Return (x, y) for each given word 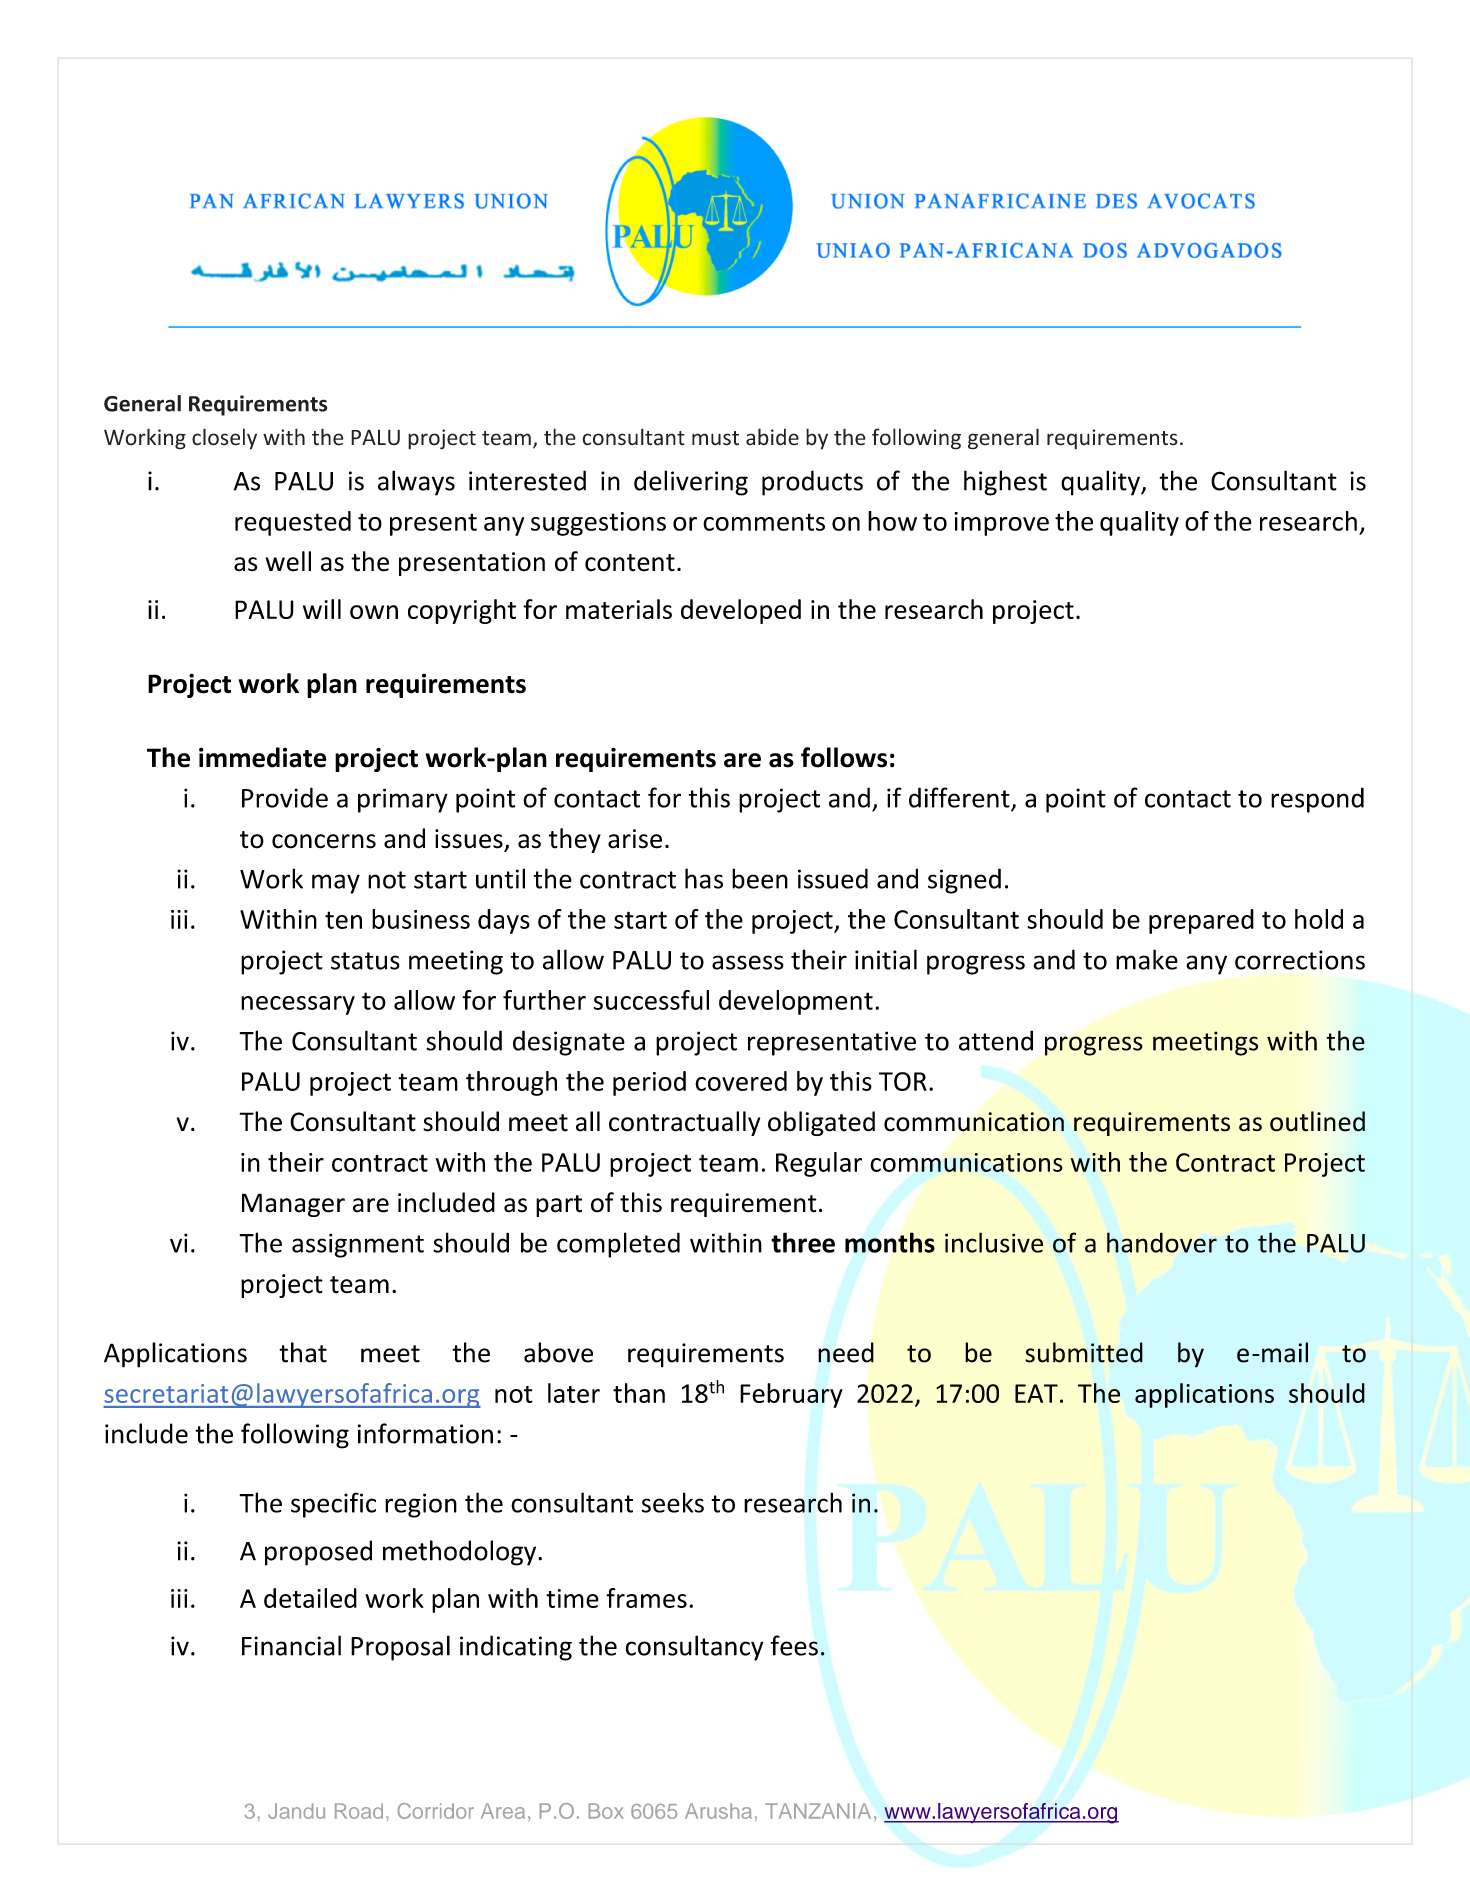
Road (359, 1811)
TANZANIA (818, 1811)
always (416, 483)
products (812, 483)
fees (794, 1645)
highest (1005, 483)
